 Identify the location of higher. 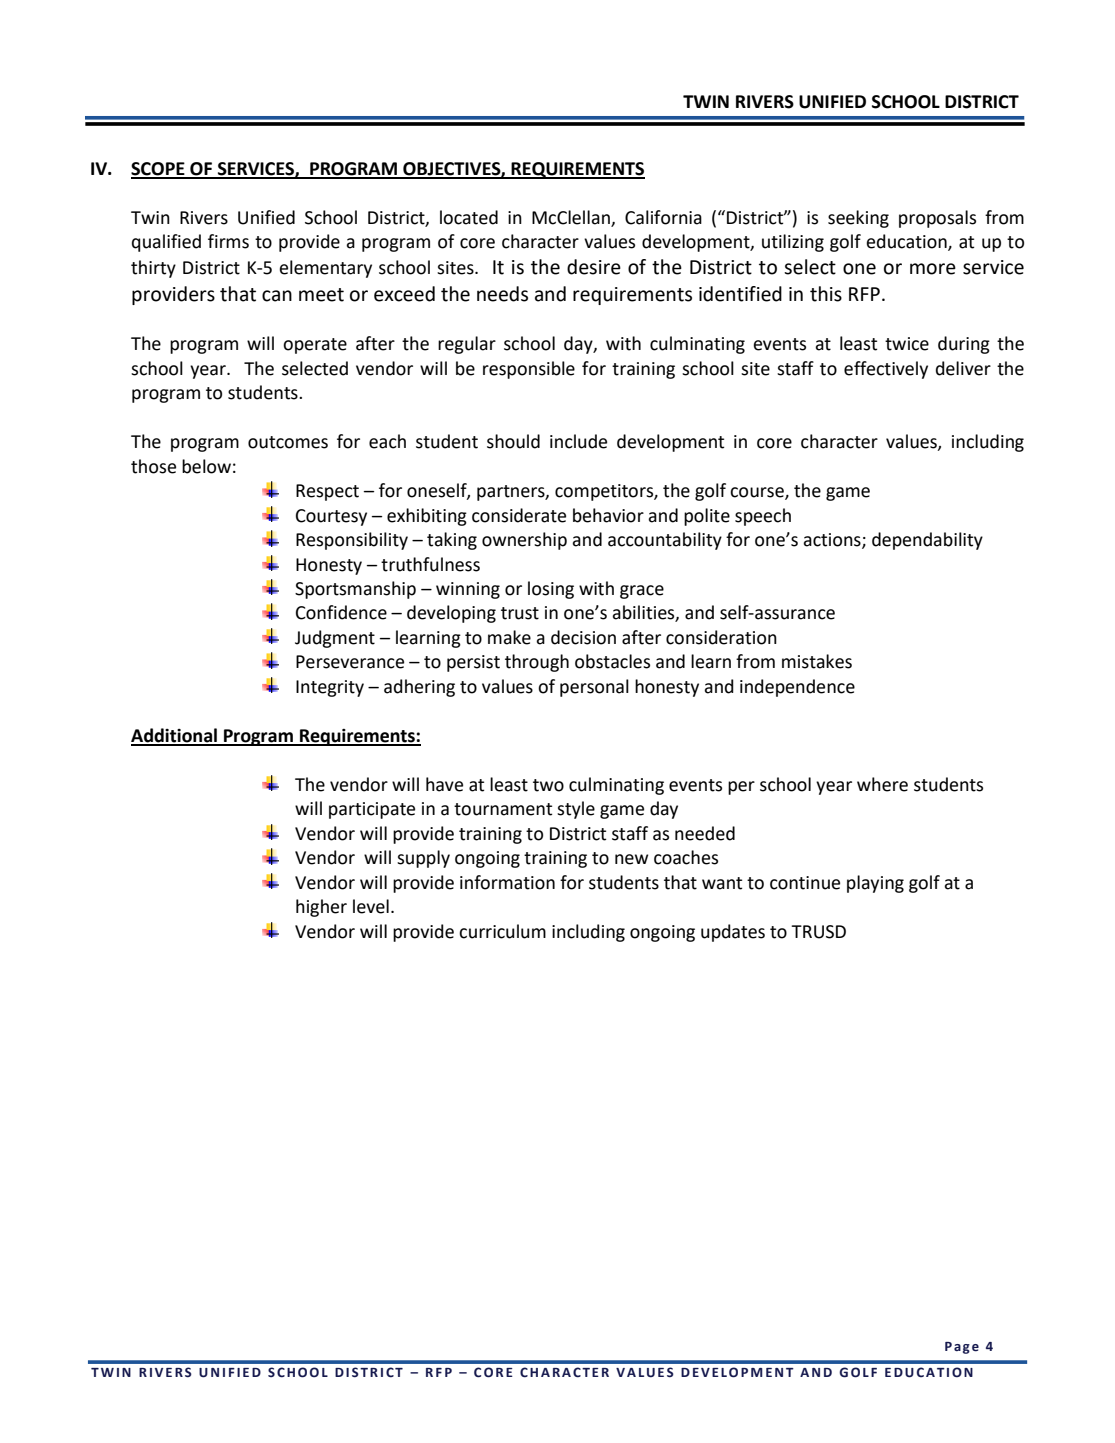
(321, 908).
